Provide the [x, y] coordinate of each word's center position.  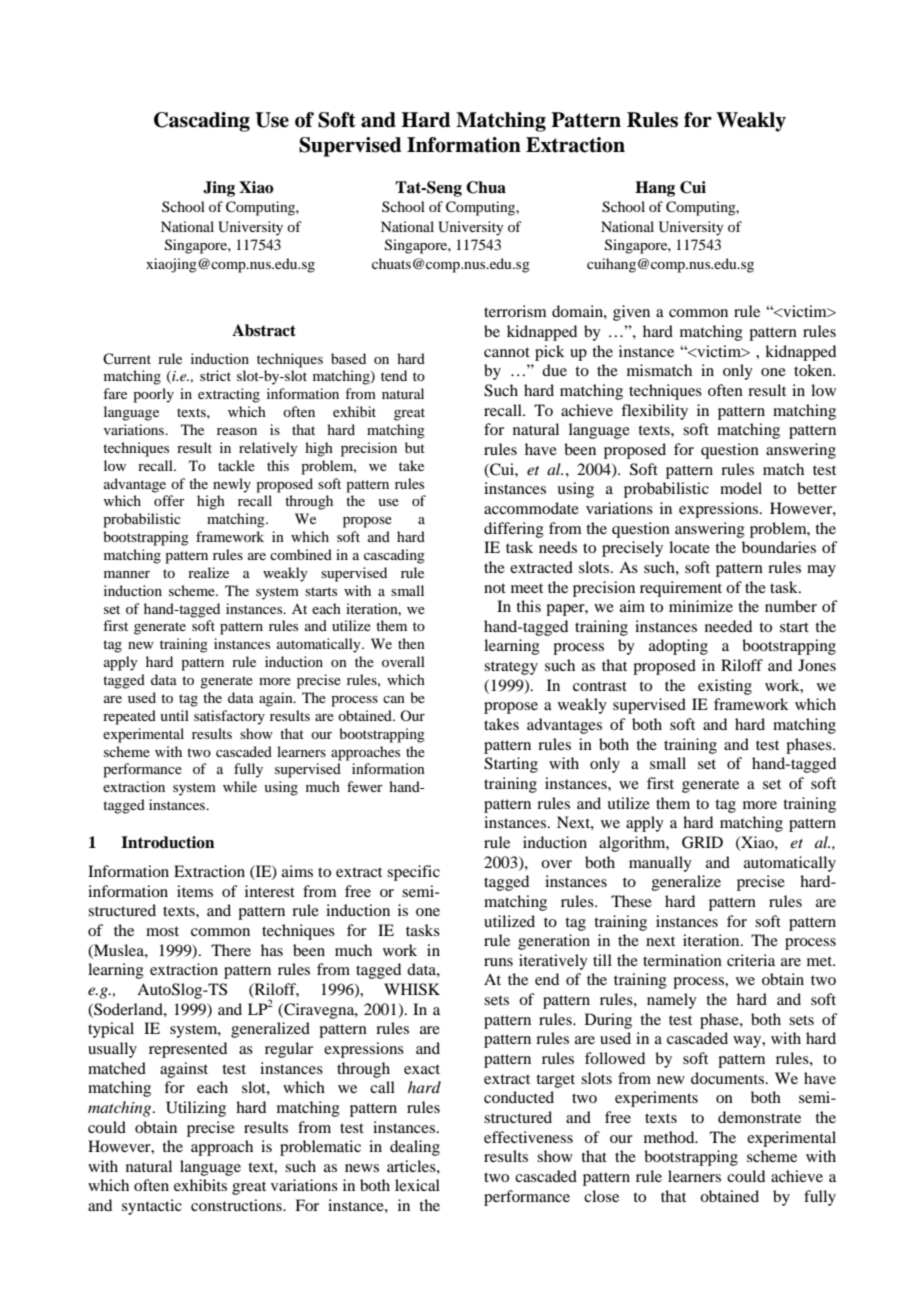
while [240, 786]
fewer [365, 786]
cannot [507, 352]
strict [215, 375]
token [814, 370]
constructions [237, 1205]
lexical [417, 1185]
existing [725, 687]
